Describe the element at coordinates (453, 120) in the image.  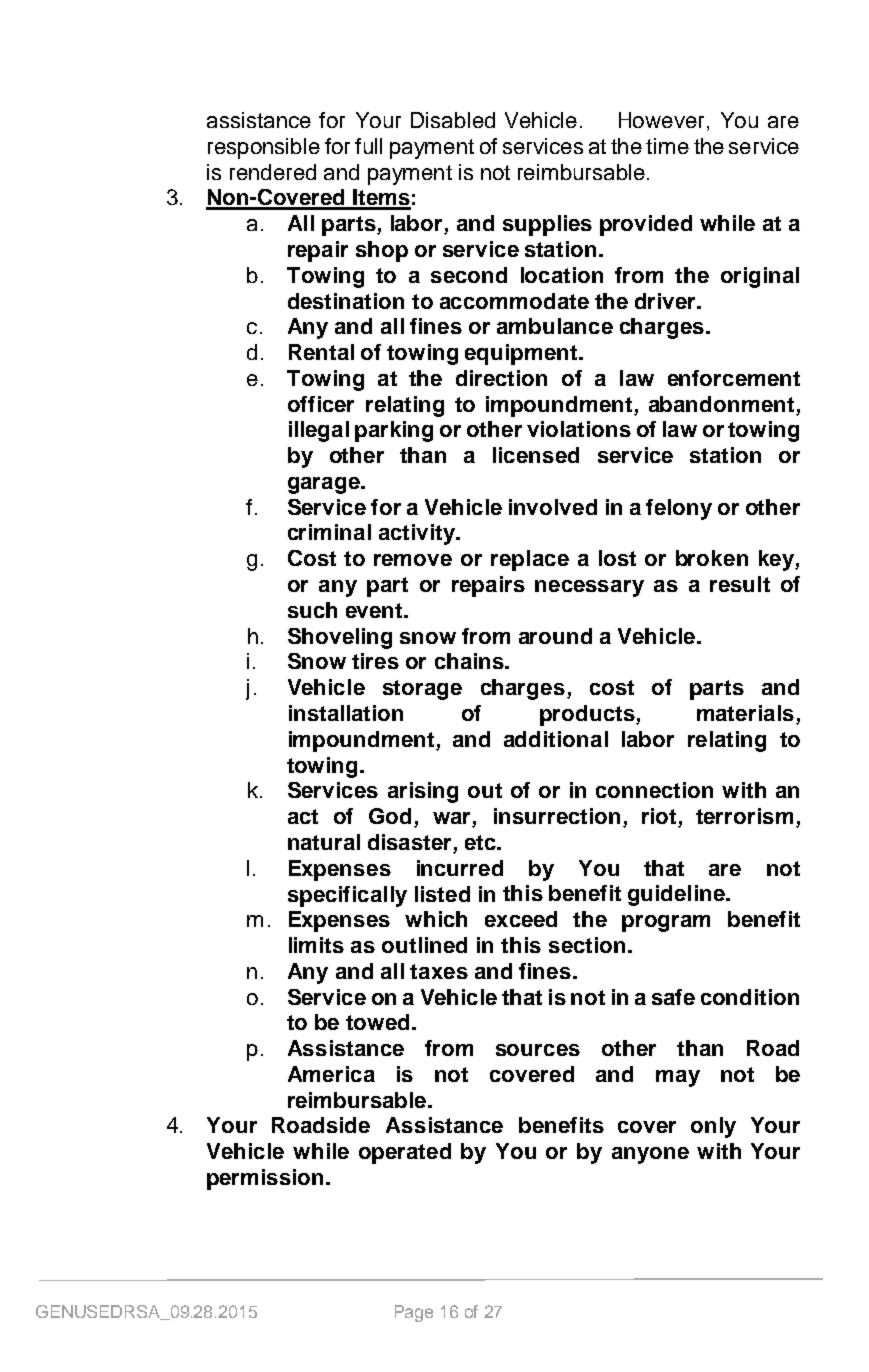
I see `Disabled` at that location.
